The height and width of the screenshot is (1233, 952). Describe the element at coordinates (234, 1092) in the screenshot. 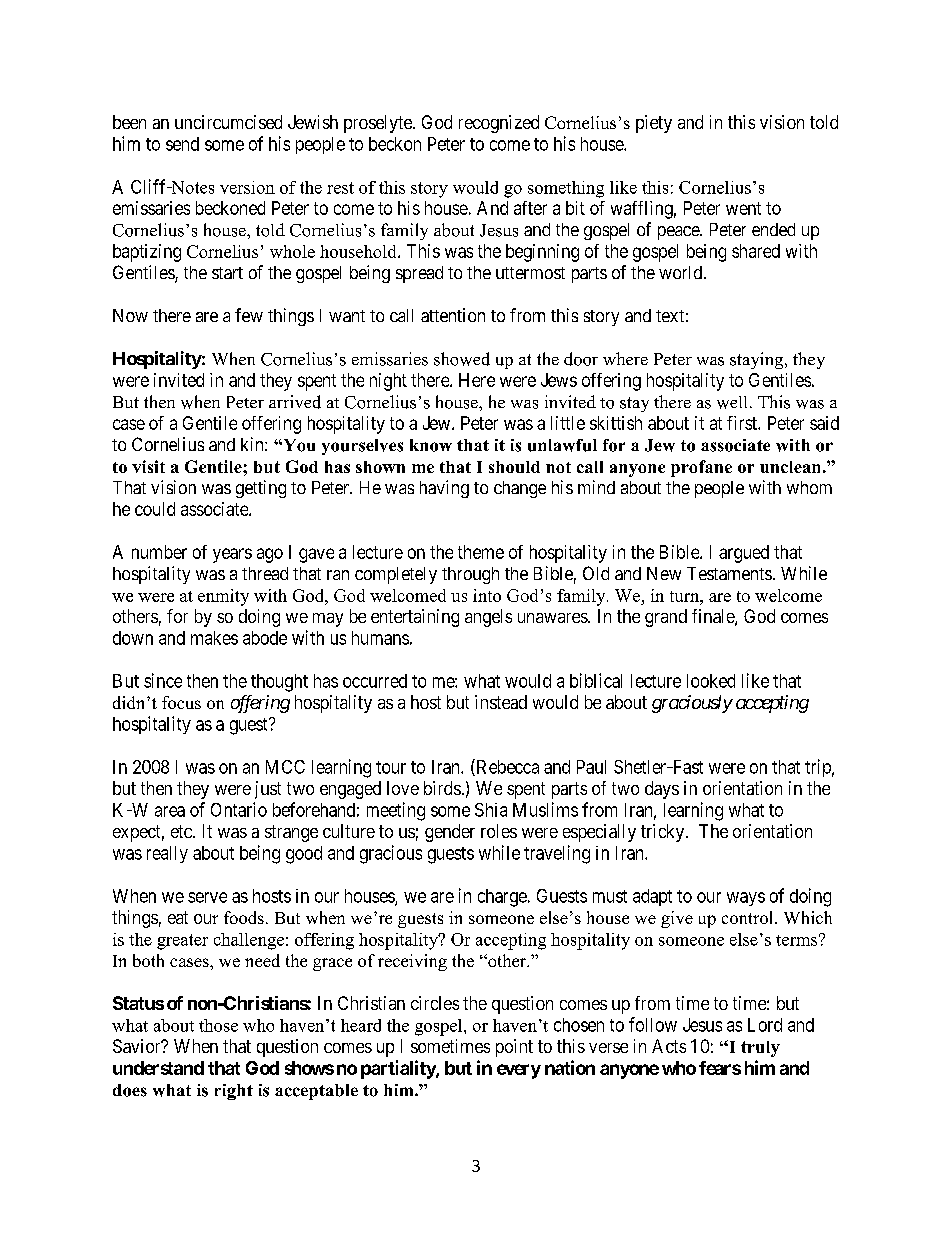

I see `right` at that location.
